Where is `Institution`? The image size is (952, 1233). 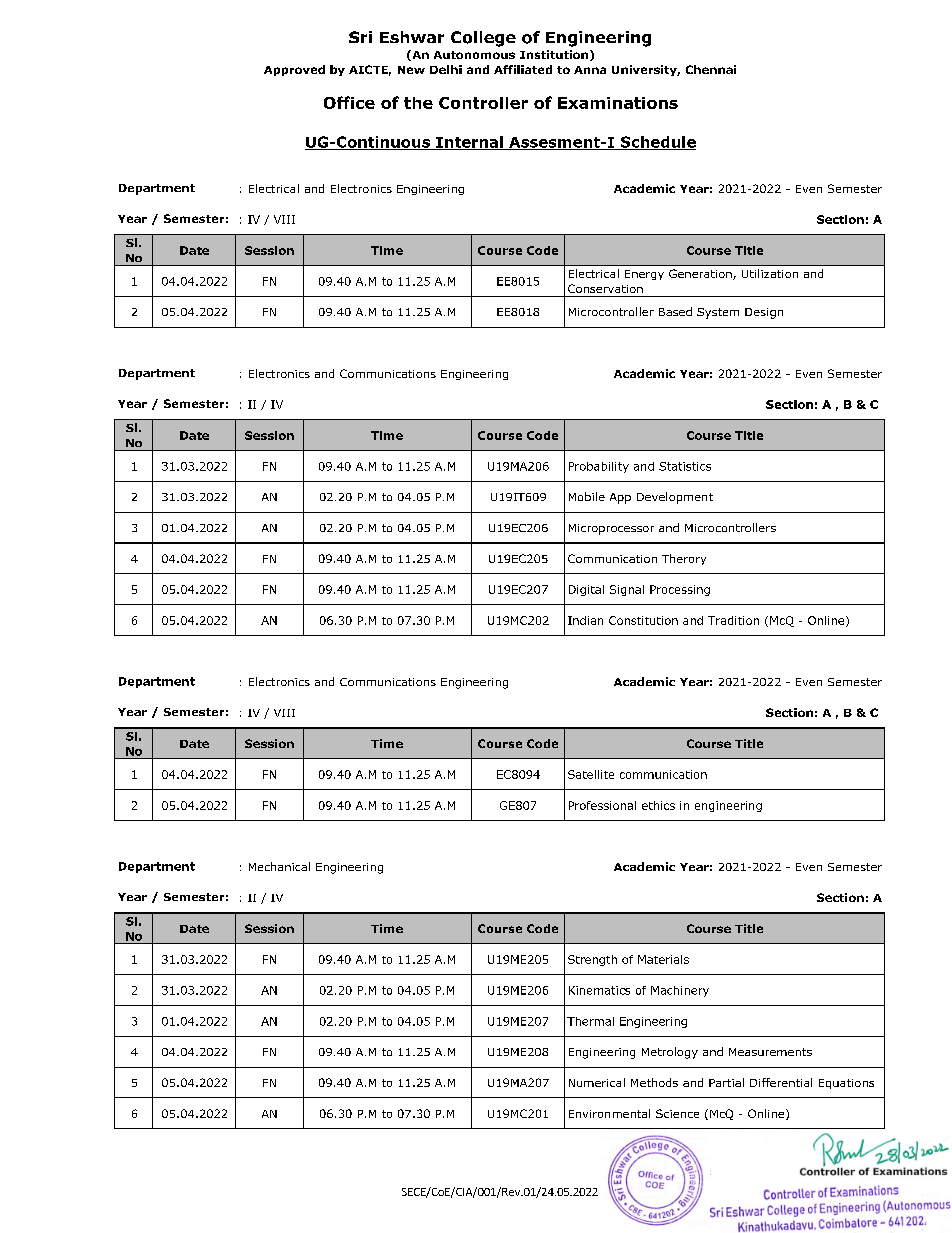 Institution is located at coordinates (554, 54).
